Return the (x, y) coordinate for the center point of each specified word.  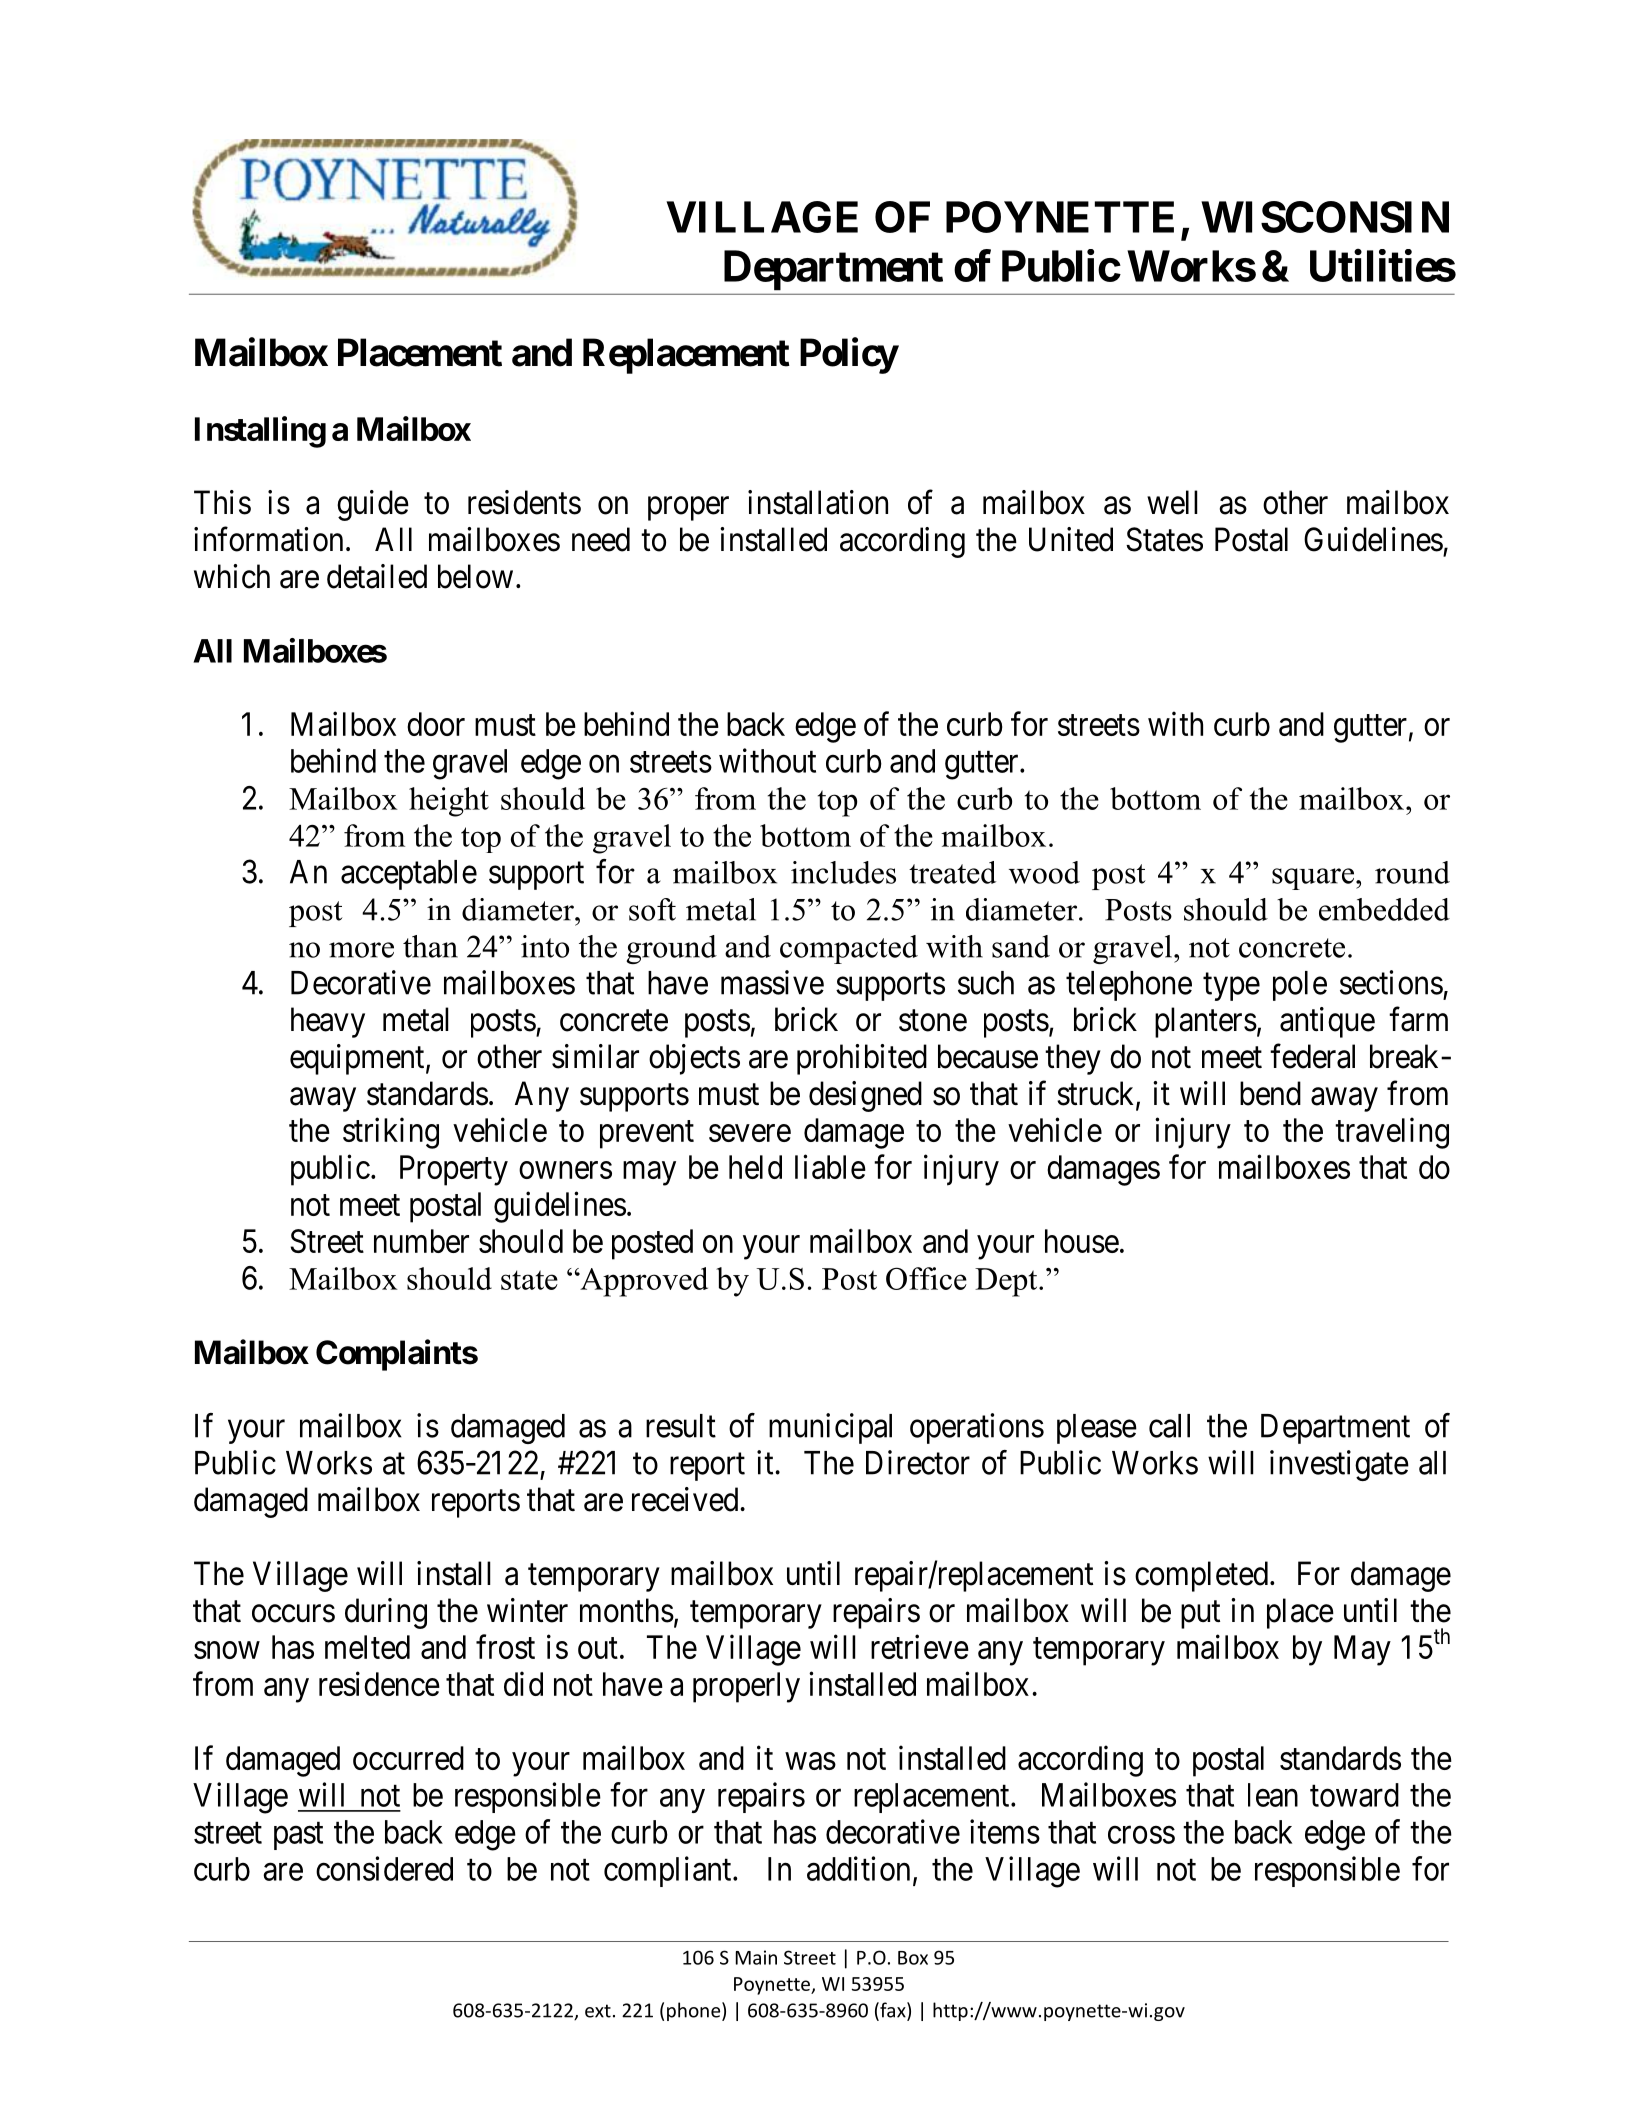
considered (384, 1868)
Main (756, 1957)
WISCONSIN (1325, 217)
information (268, 539)
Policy (849, 356)
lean (1273, 1795)
